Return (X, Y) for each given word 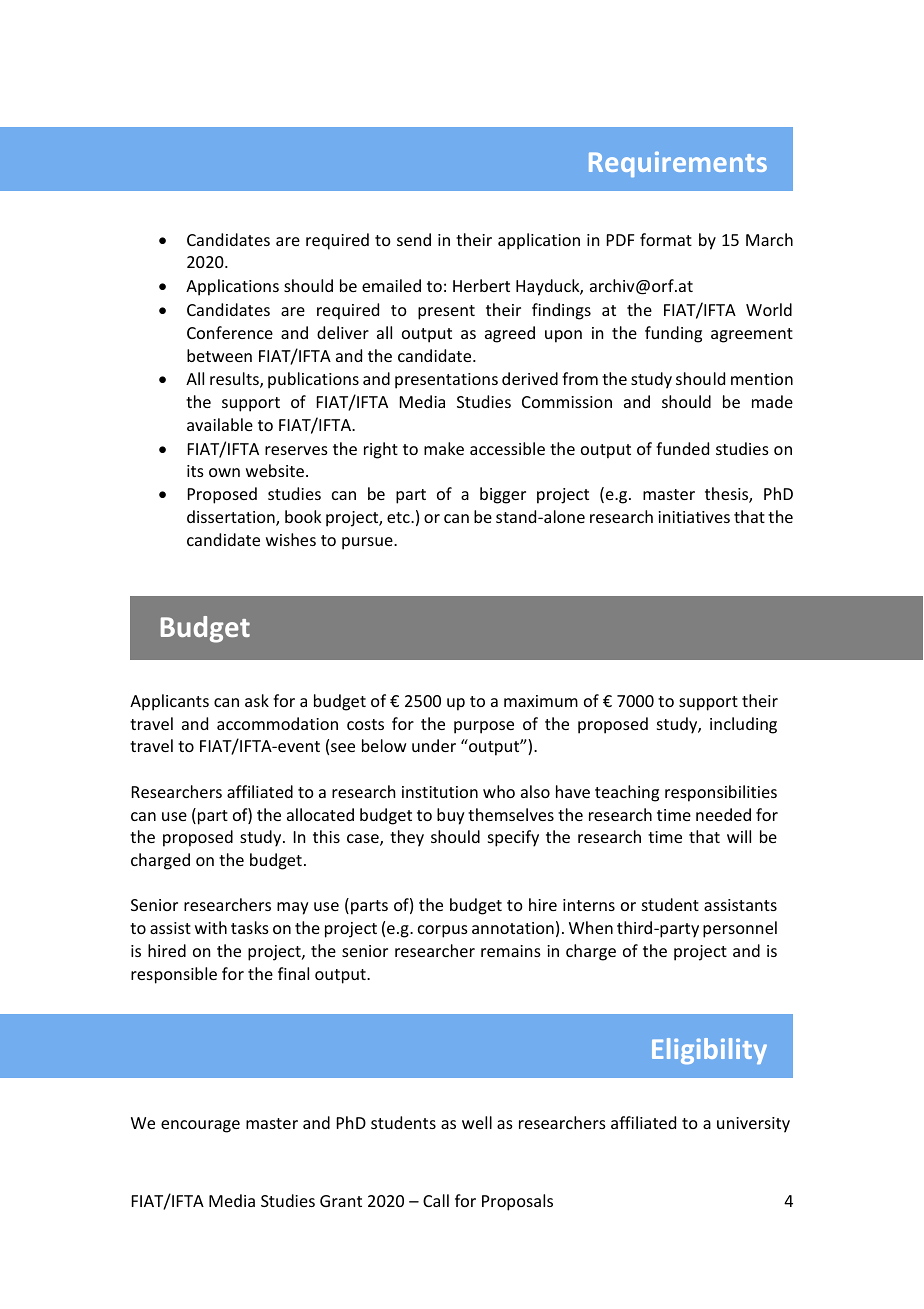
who (499, 791)
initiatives (694, 517)
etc (399, 517)
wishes (291, 539)
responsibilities (721, 793)
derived (530, 378)
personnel (740, 929)
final (293, 973)
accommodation (277, 723)
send (414, 239)
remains (511, 951)
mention (762, 379)
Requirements (678, 164)
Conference (230, 332)
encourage (200, 1126)
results (235, 380)
